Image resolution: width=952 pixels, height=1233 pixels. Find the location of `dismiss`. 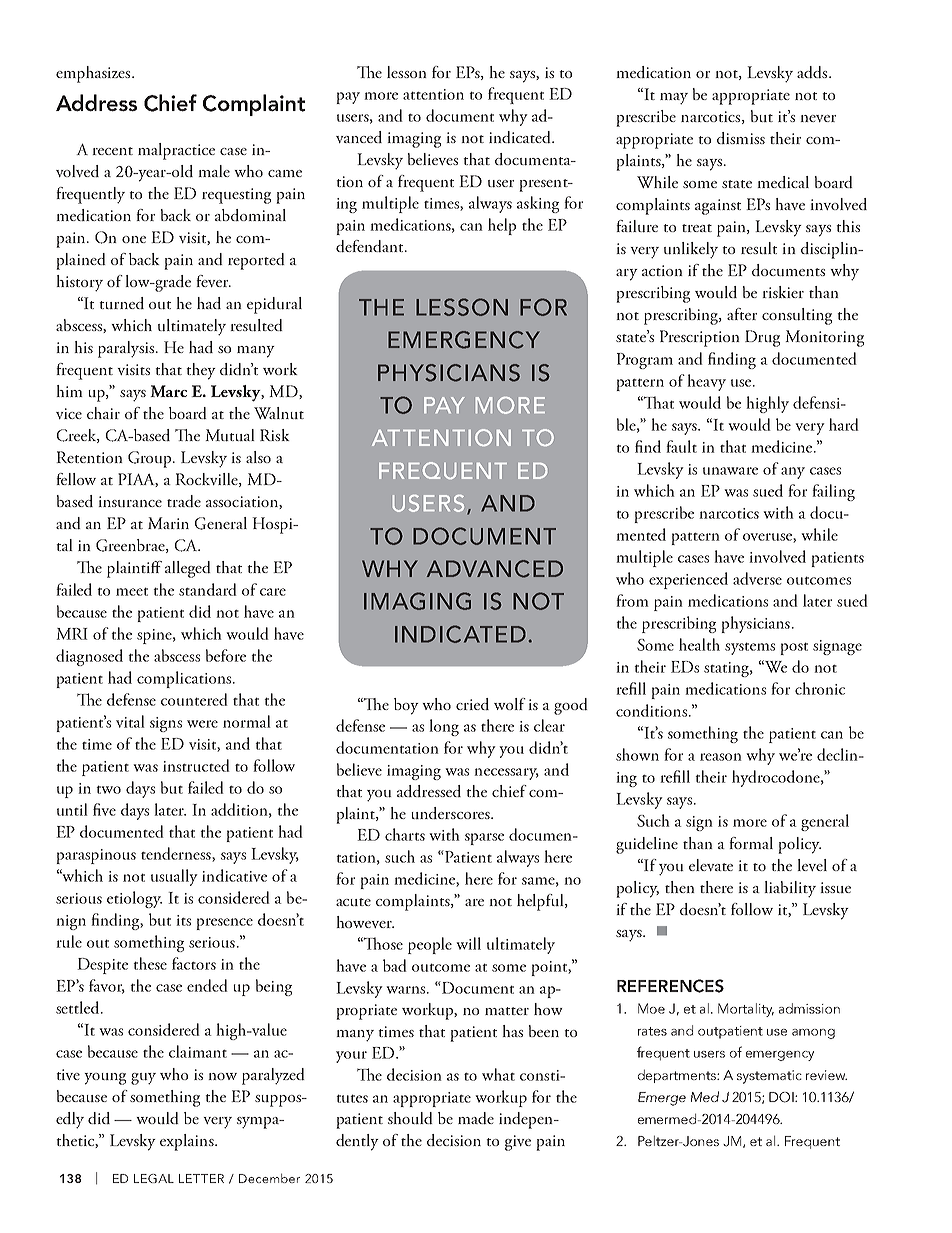

dismiss is located at coordinates (741, 138).
